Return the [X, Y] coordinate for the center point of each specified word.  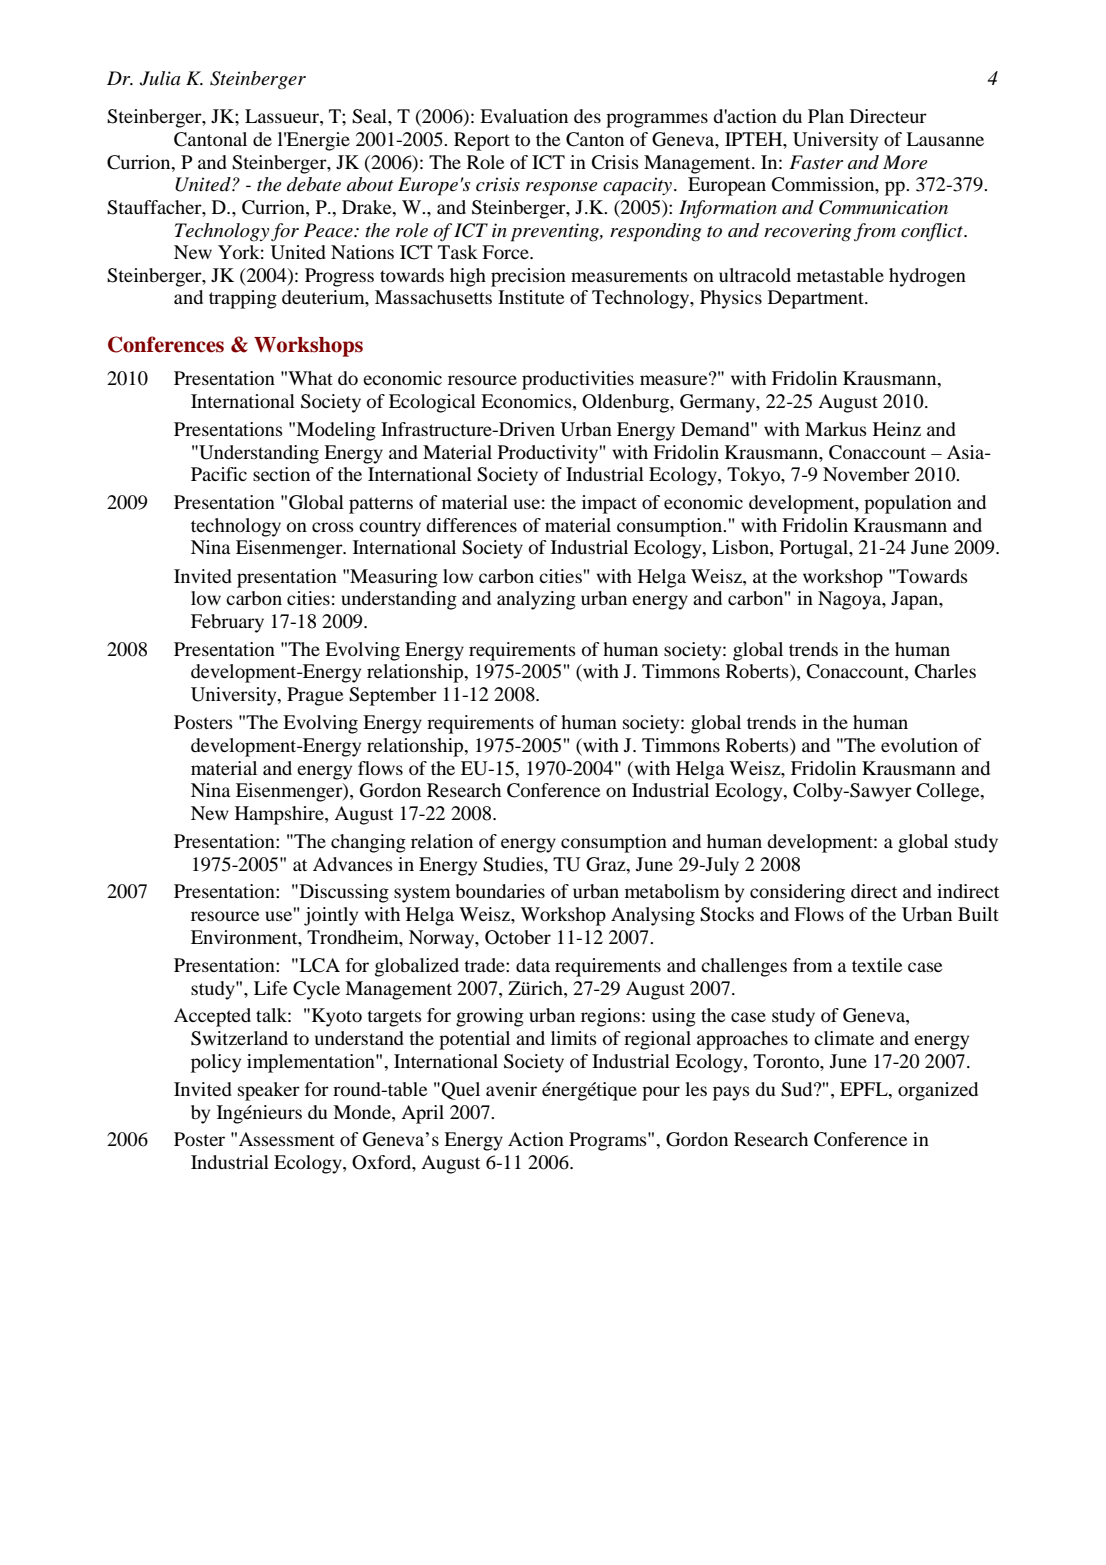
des [587, 116]
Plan [826, 116]
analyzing [536, 600]
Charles [945, 671]
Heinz [897, 429]
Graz [607, 864]
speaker [269, 1091]
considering [797, 893]
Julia [159, 78]
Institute [531, 297]
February [227, 623]
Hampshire [280, 815]
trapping [243, 299]
